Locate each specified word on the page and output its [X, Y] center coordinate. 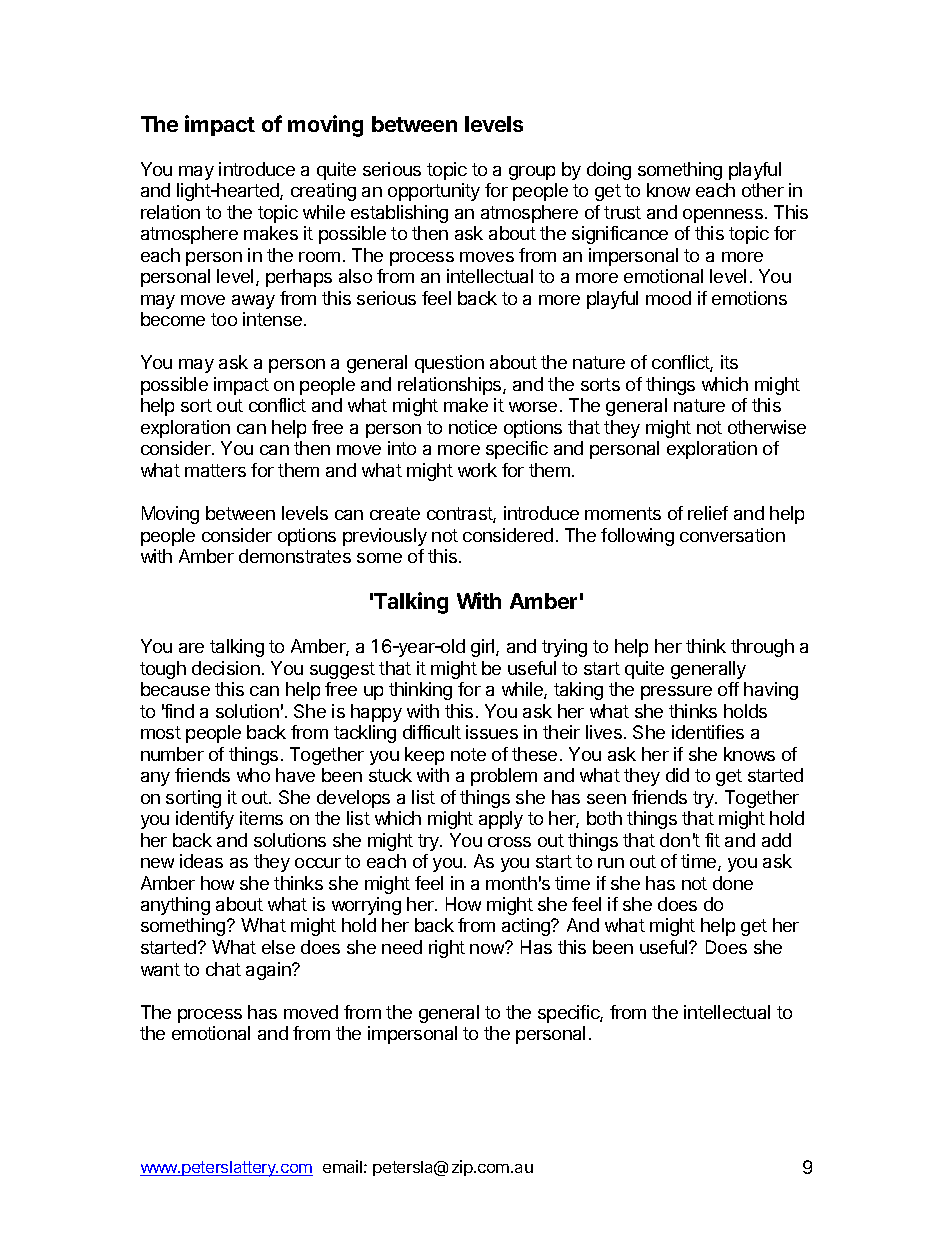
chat [223, 969]
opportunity [434, 192]
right [447, 949]
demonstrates [295, 556]
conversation [732, 535]
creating [323, 192]
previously [385, 537]
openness [723, 216]
